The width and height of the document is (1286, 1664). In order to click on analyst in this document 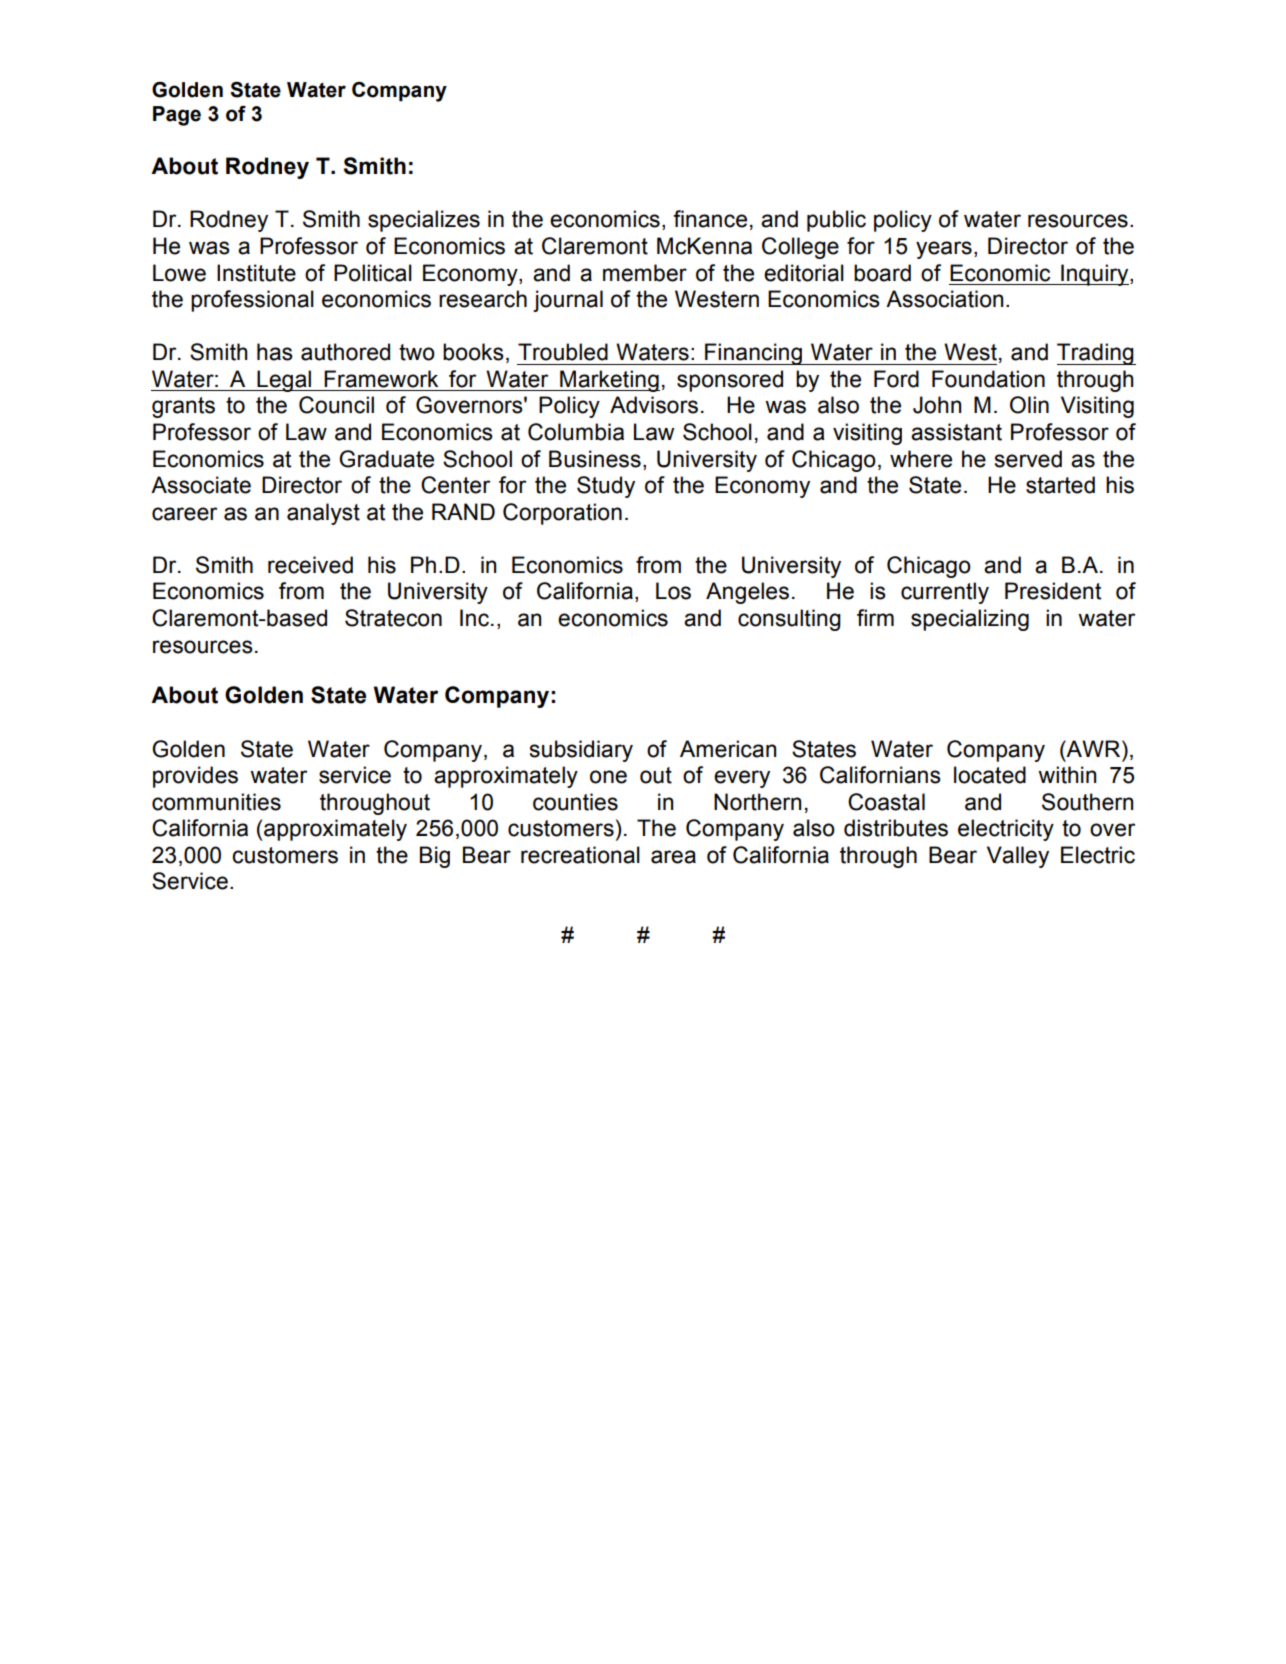, I will do `click(323, 514)`.
